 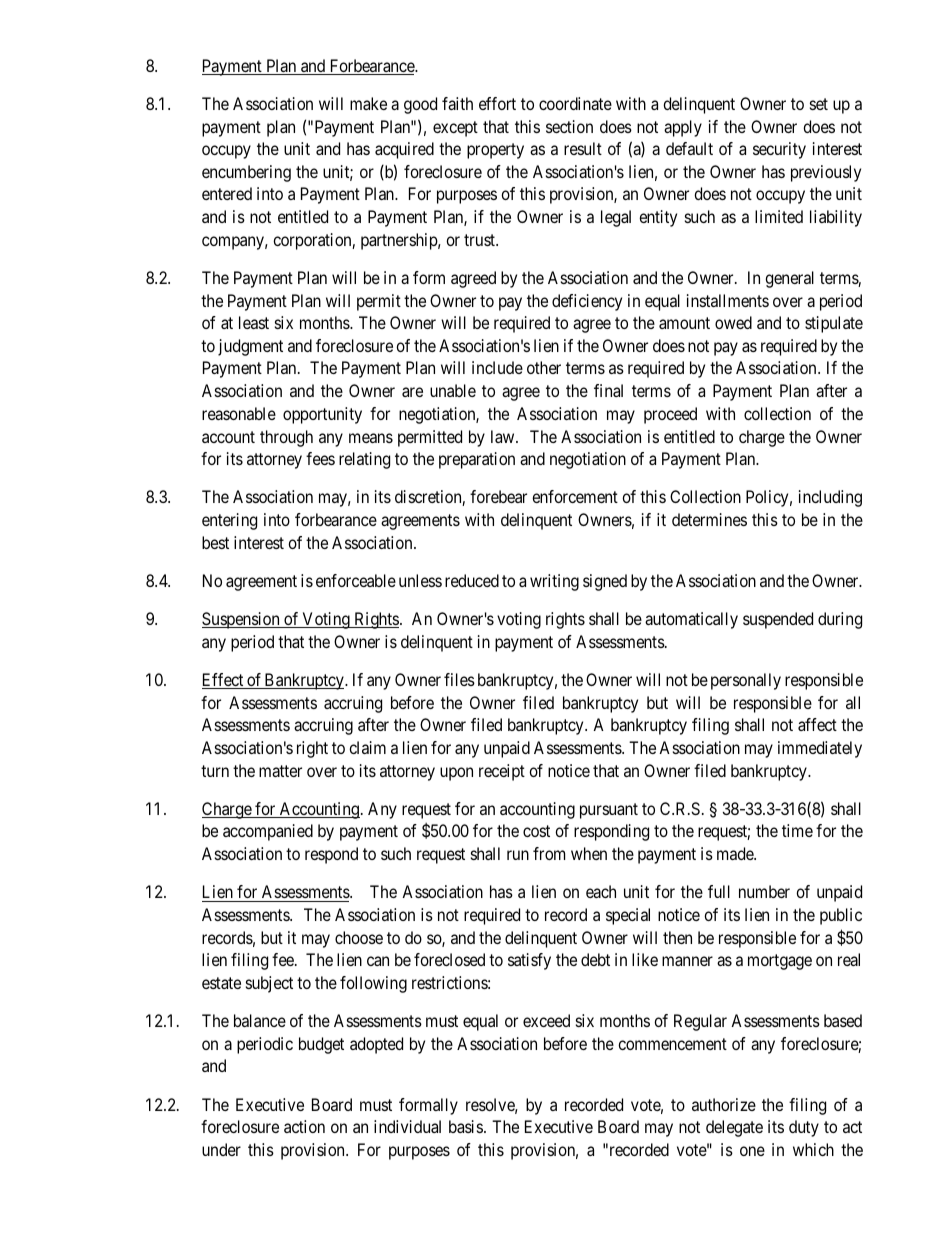 I want to click on duty, so click(x=804, y=1128).
